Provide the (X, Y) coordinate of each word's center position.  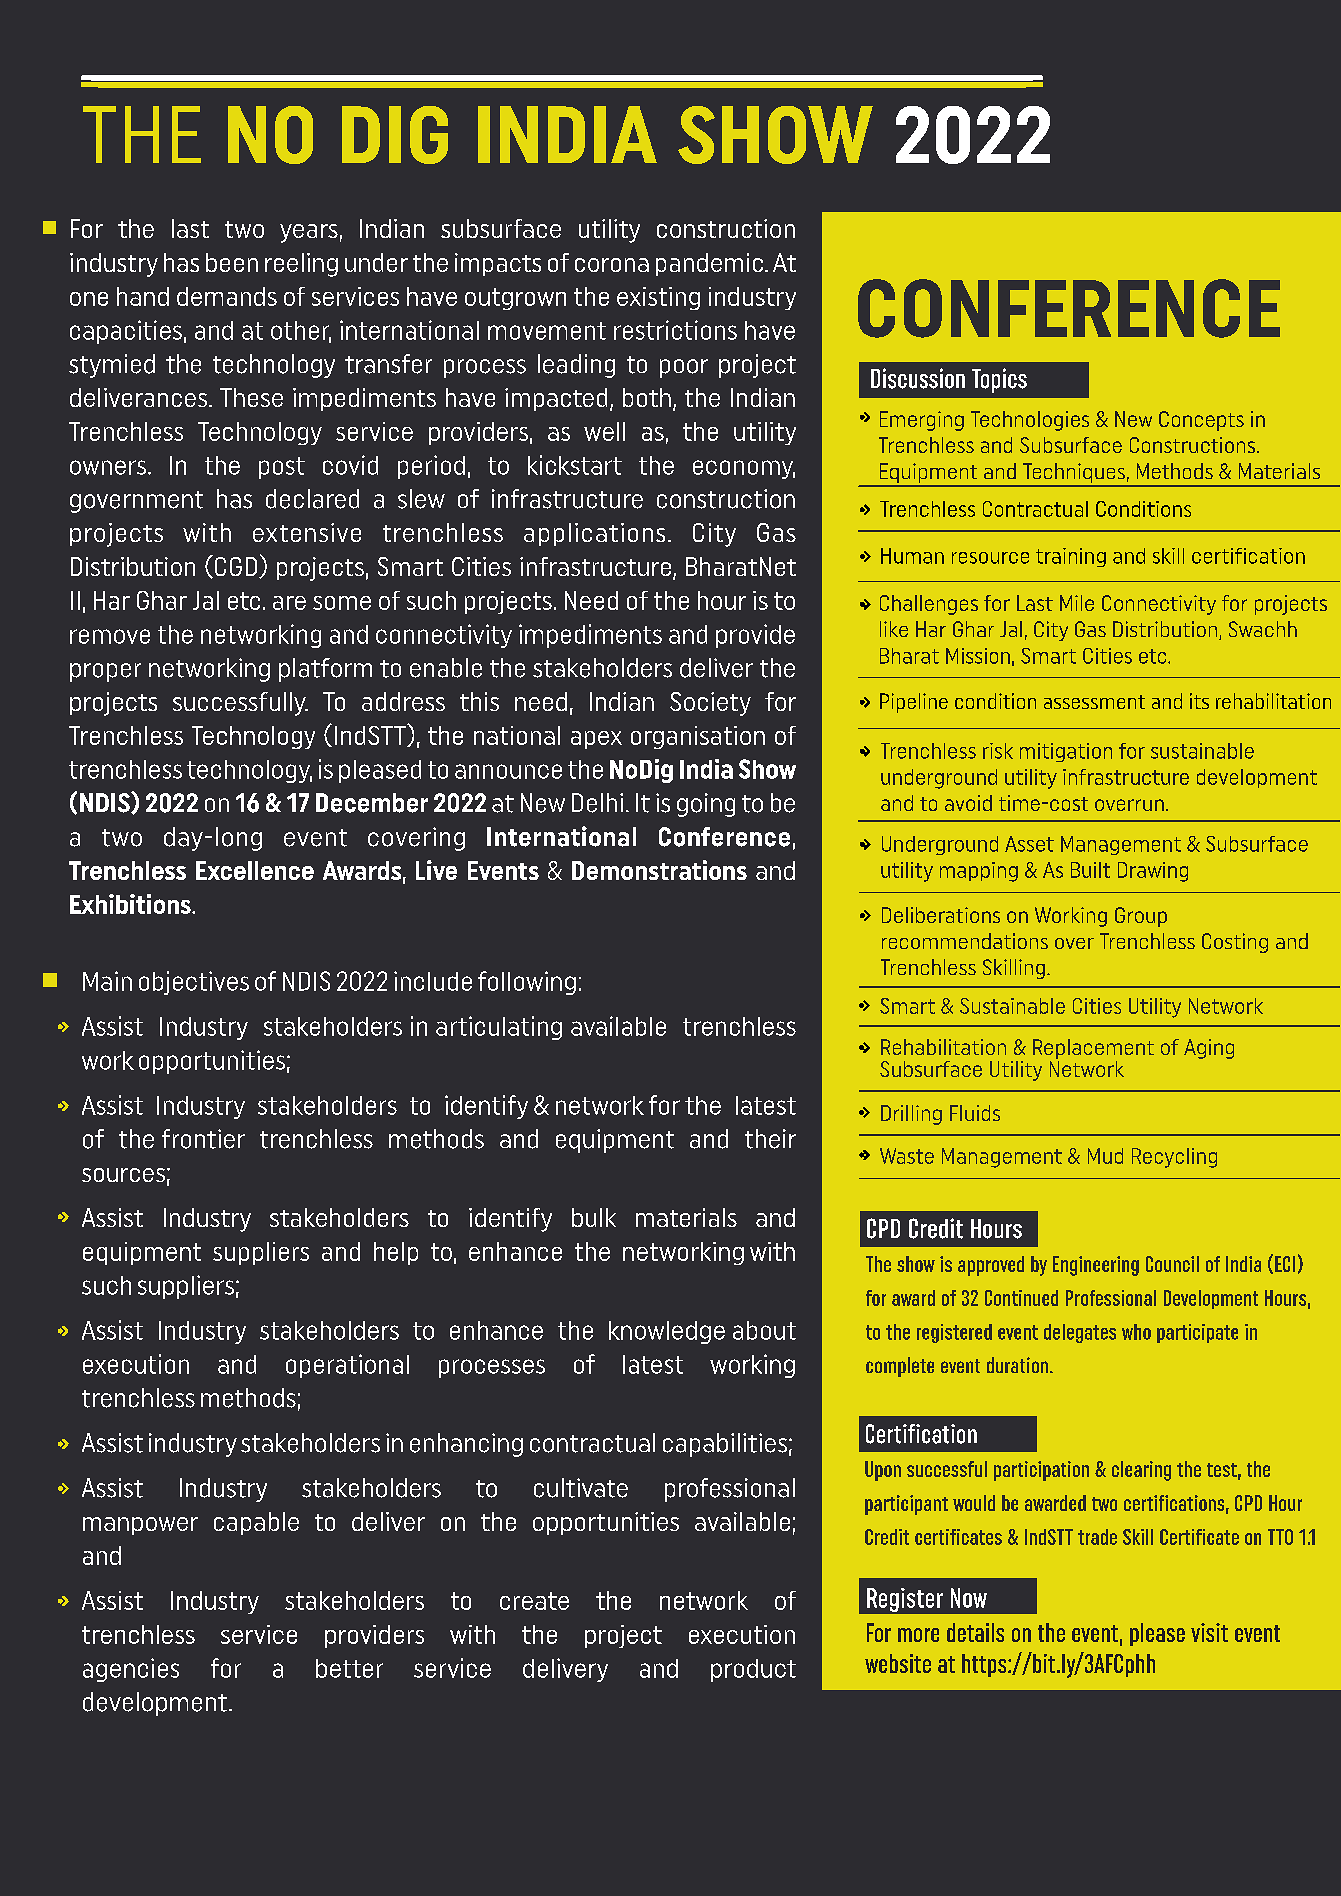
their (770, 1139)
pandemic (709, 264)
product (753, 1670)
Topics (999, 380)
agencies (131, 1670)
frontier (203, 1139)
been (232, 262)
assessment (1094, 702)
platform (325, 670)
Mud (1105, 1156)
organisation (698, 737)
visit (1209, 1632)
